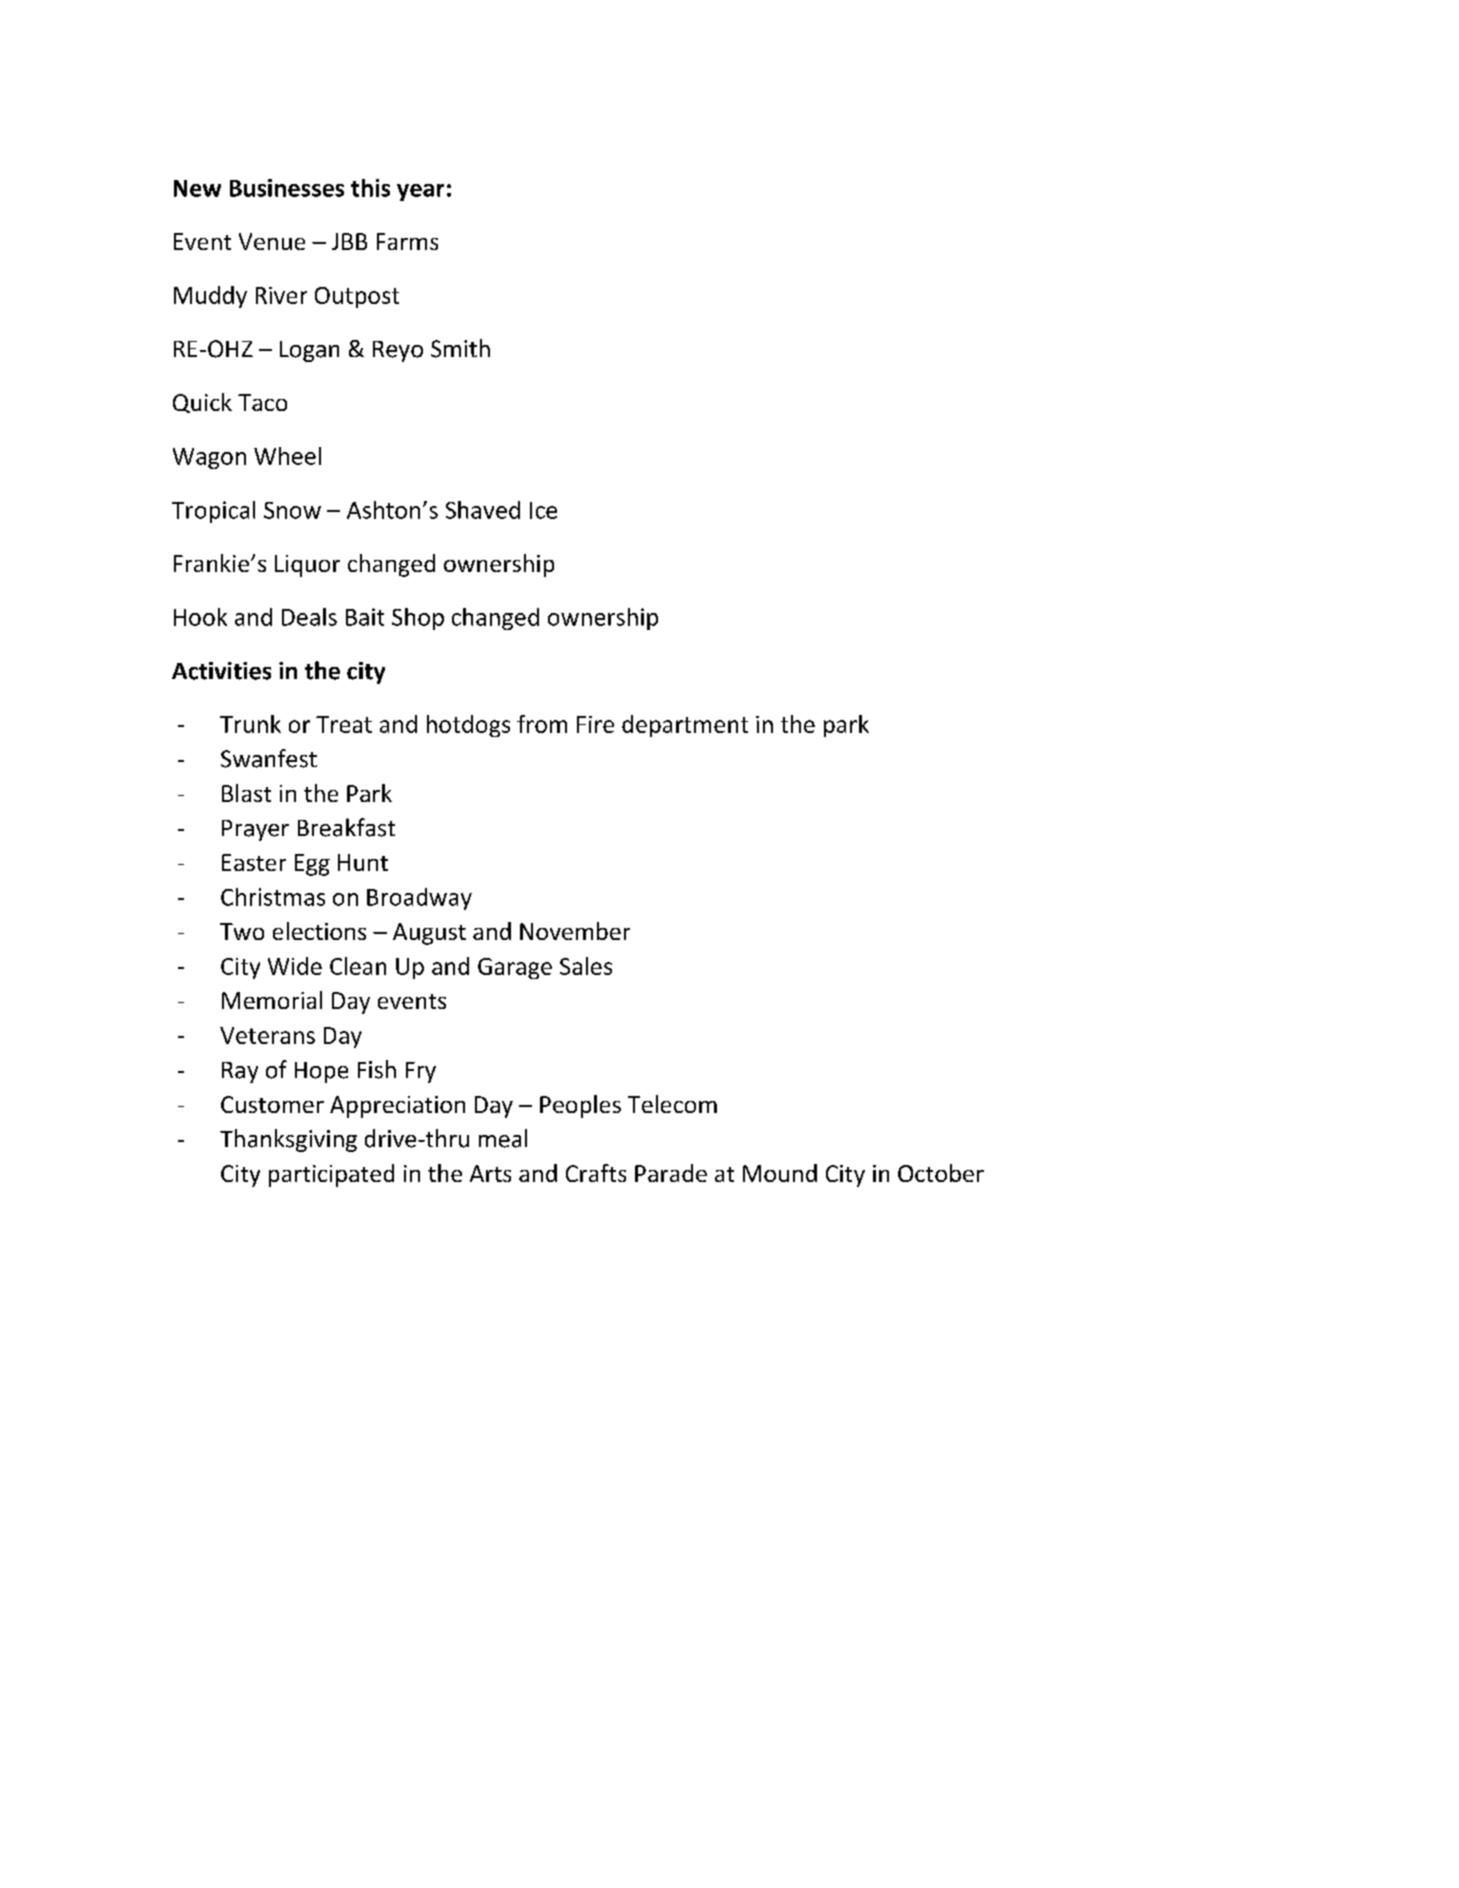 The width and height of the screenshot is (1459, 1888). I want to click on Venue, so click(272, 241).
